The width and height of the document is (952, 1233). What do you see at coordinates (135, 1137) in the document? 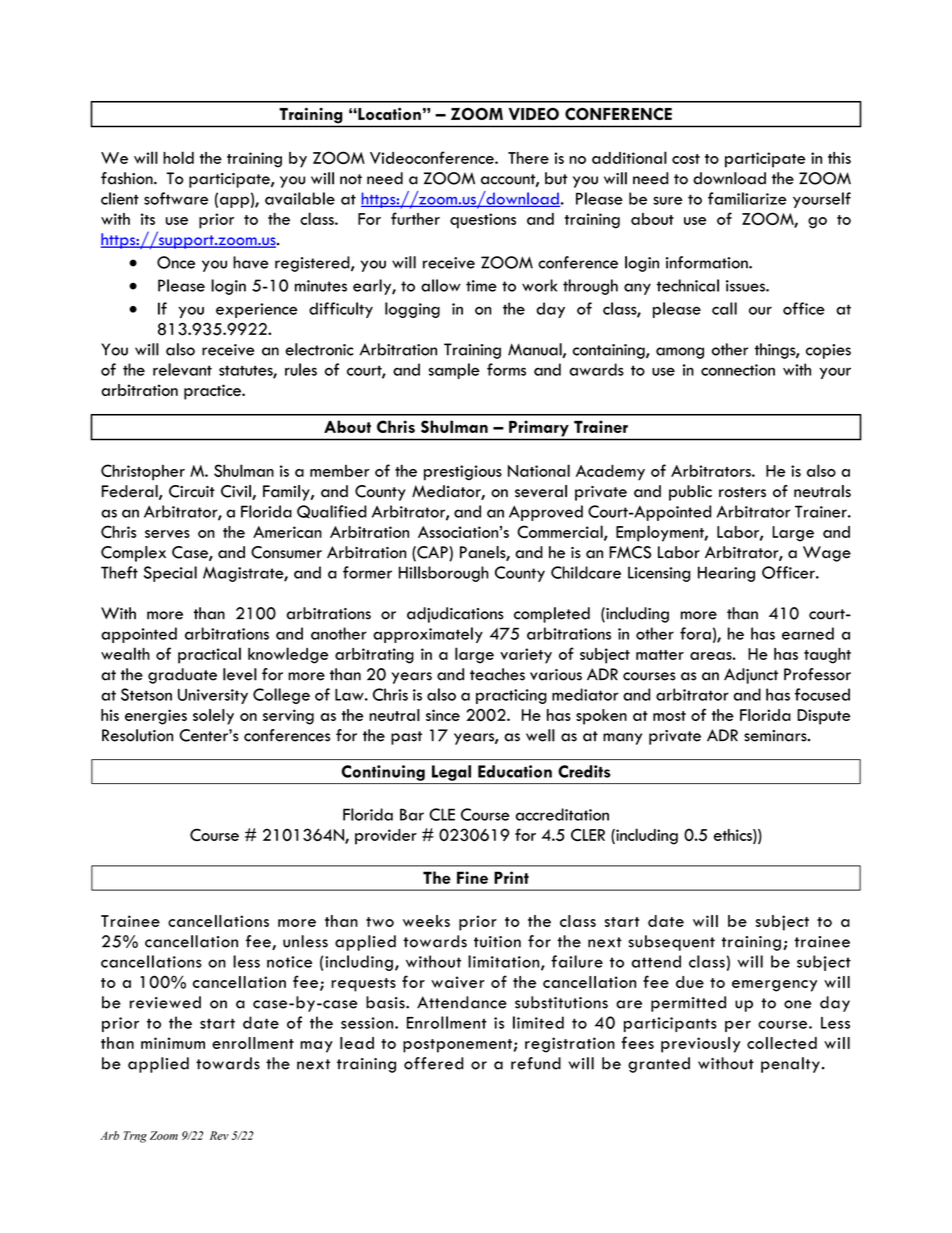
I see `Trng` at bounding box center [135, 1137].
